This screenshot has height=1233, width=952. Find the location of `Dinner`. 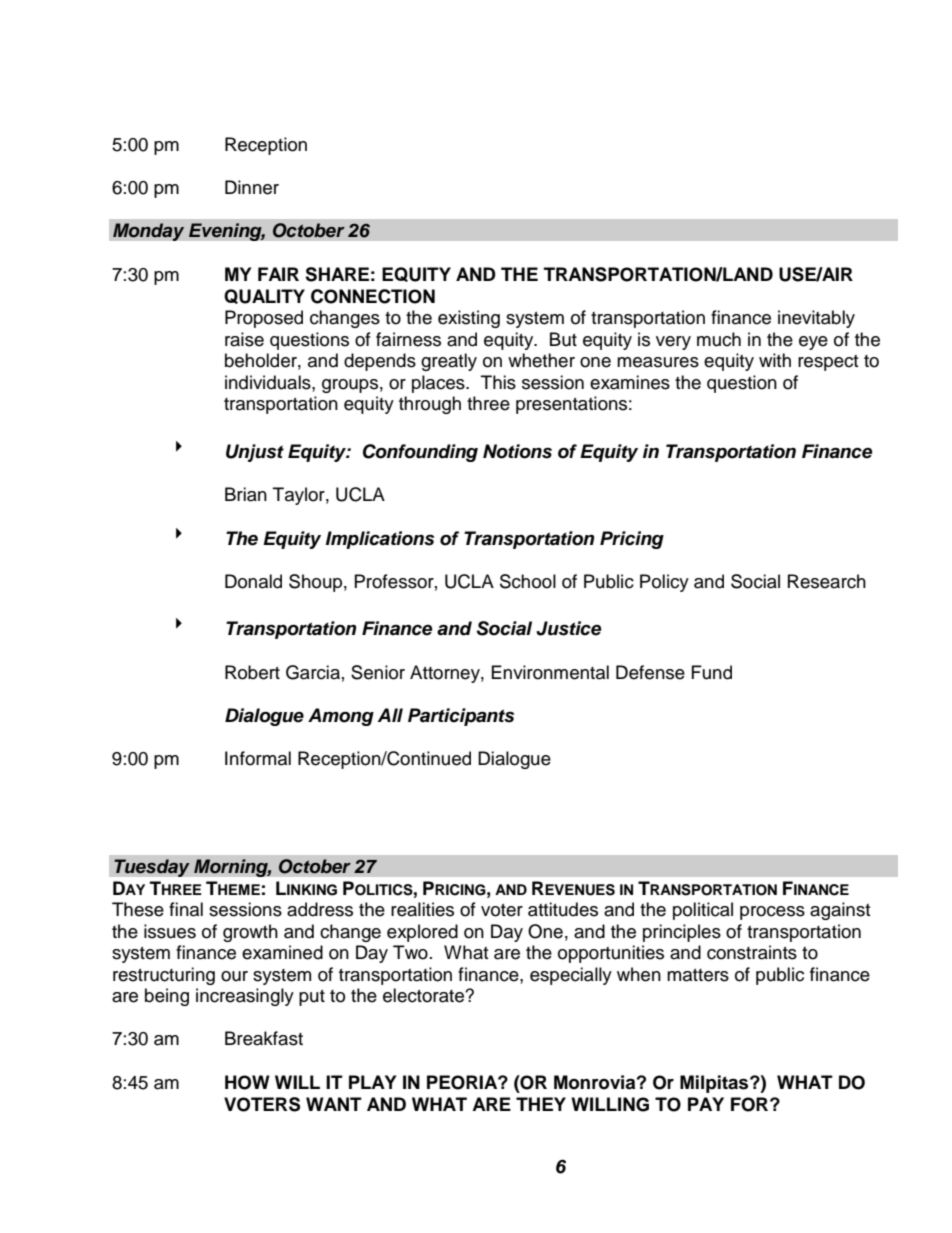

Dinner is located at coordinates (252, 187).
